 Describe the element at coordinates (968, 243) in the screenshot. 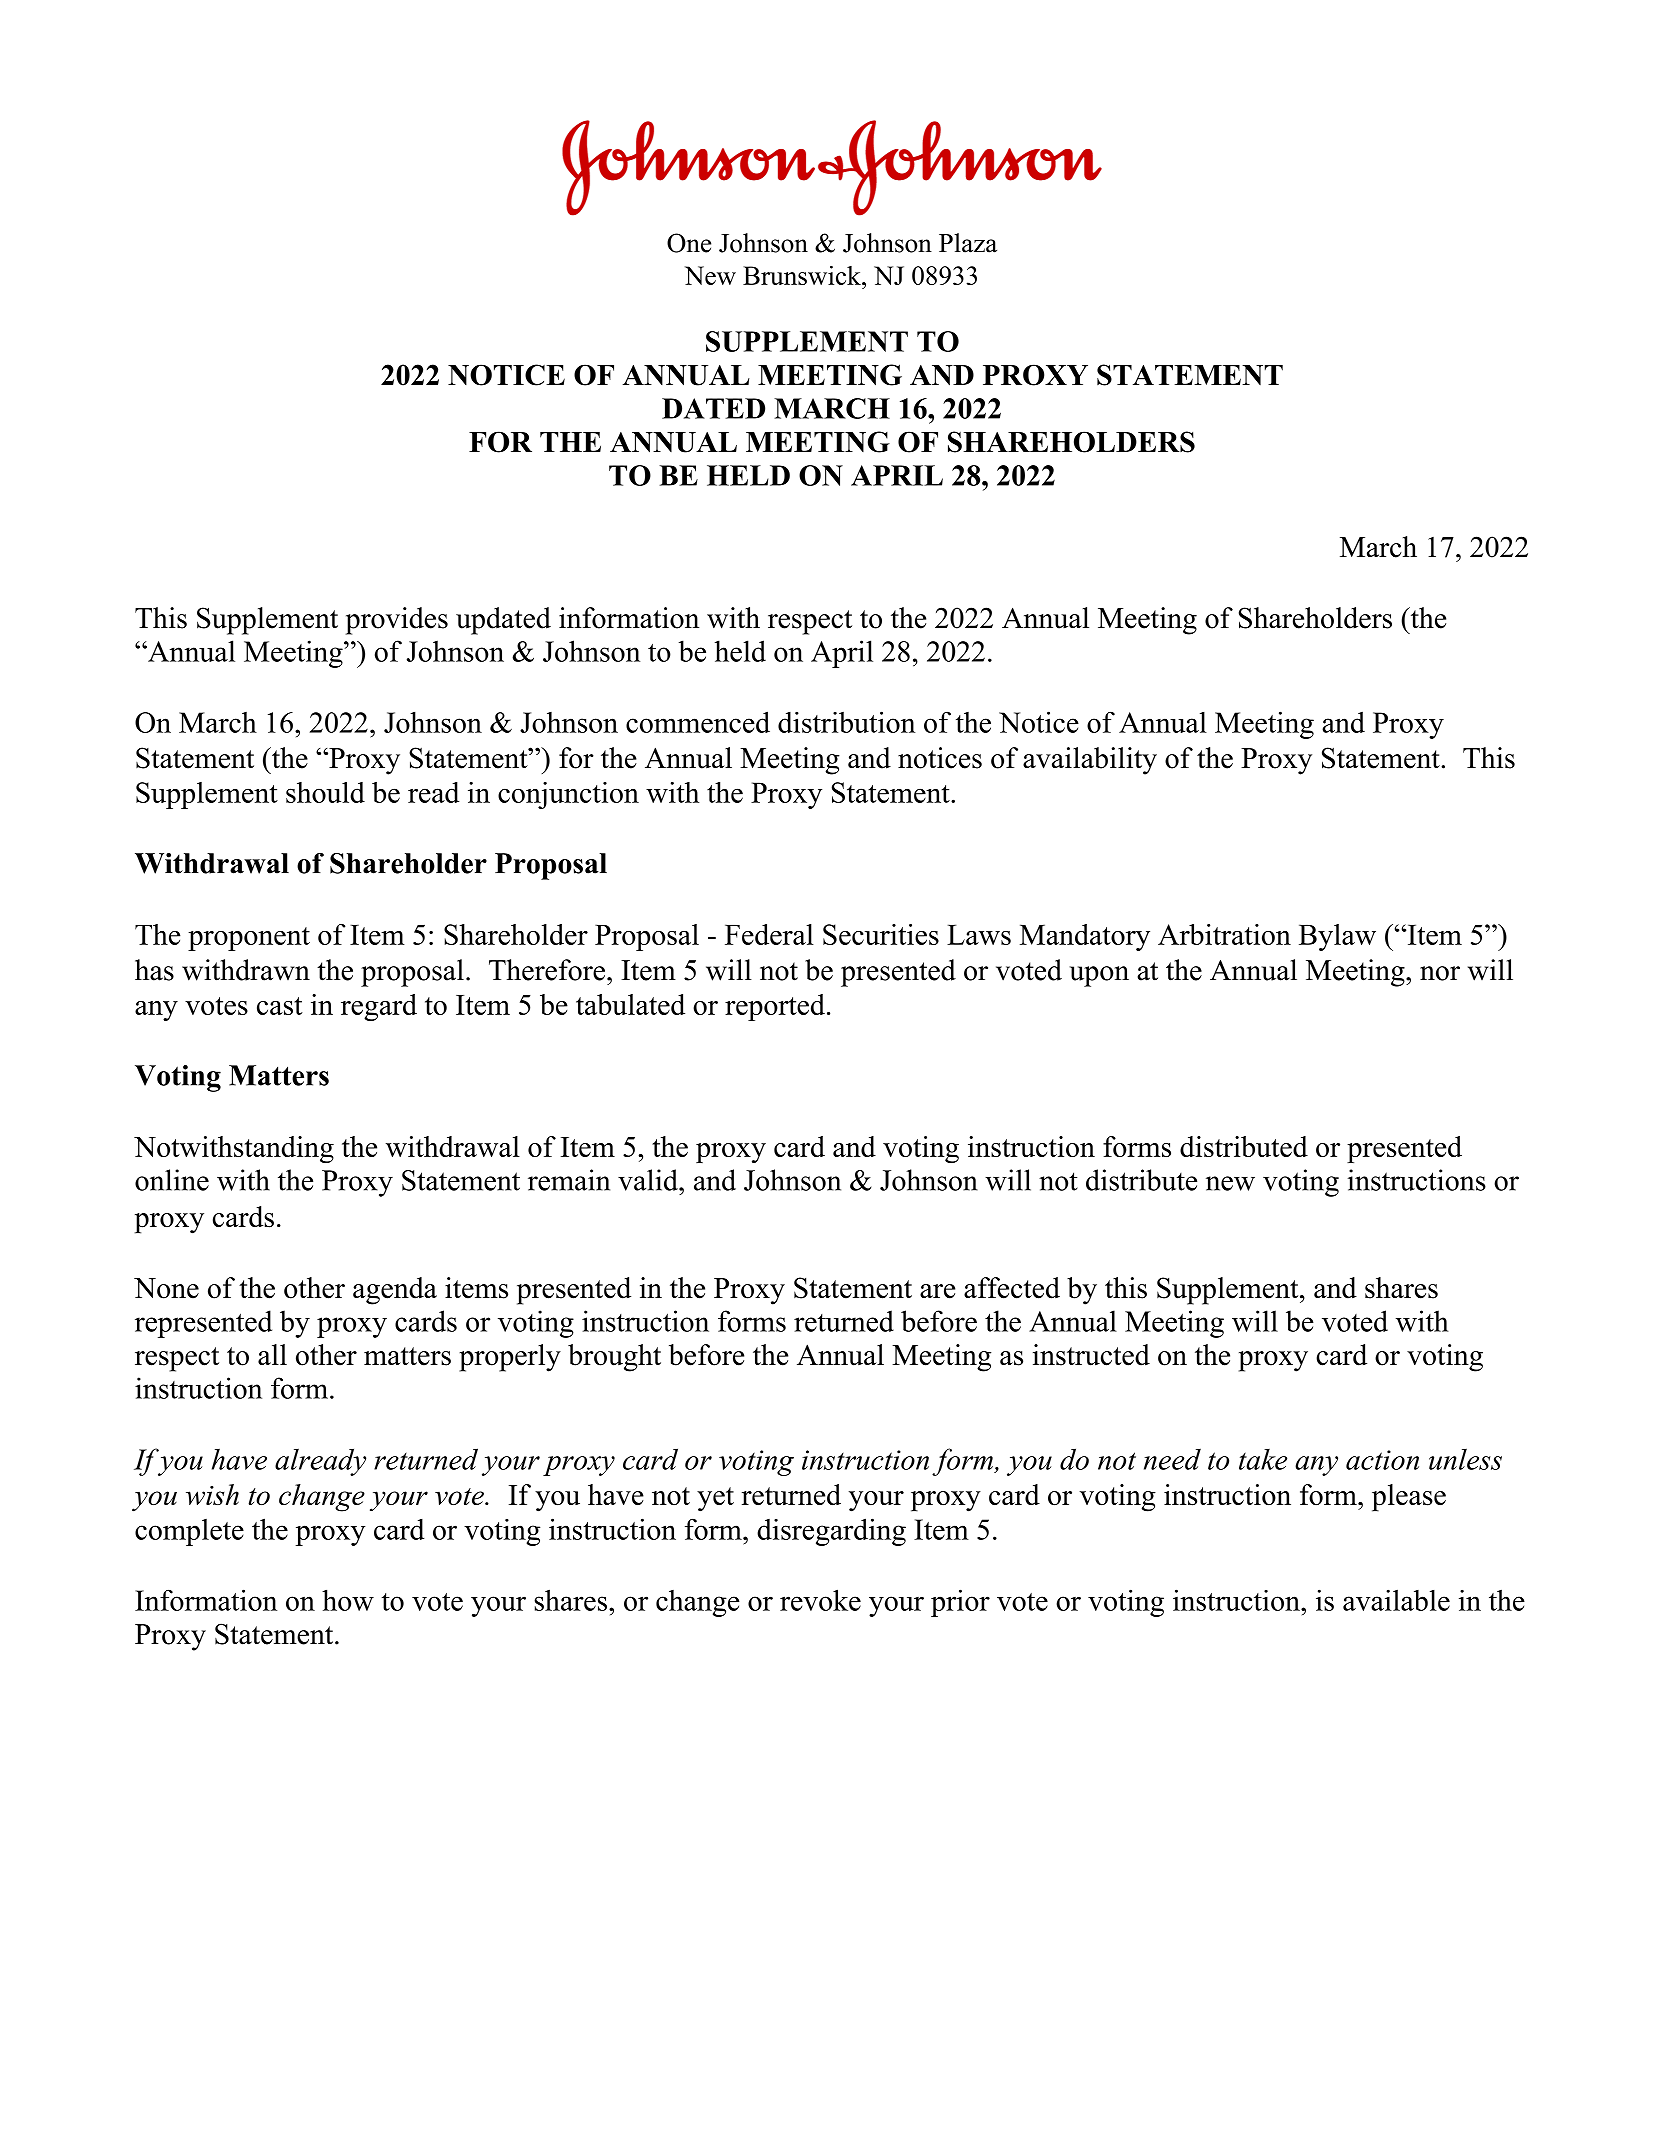

I see `Plaza` at that location.
